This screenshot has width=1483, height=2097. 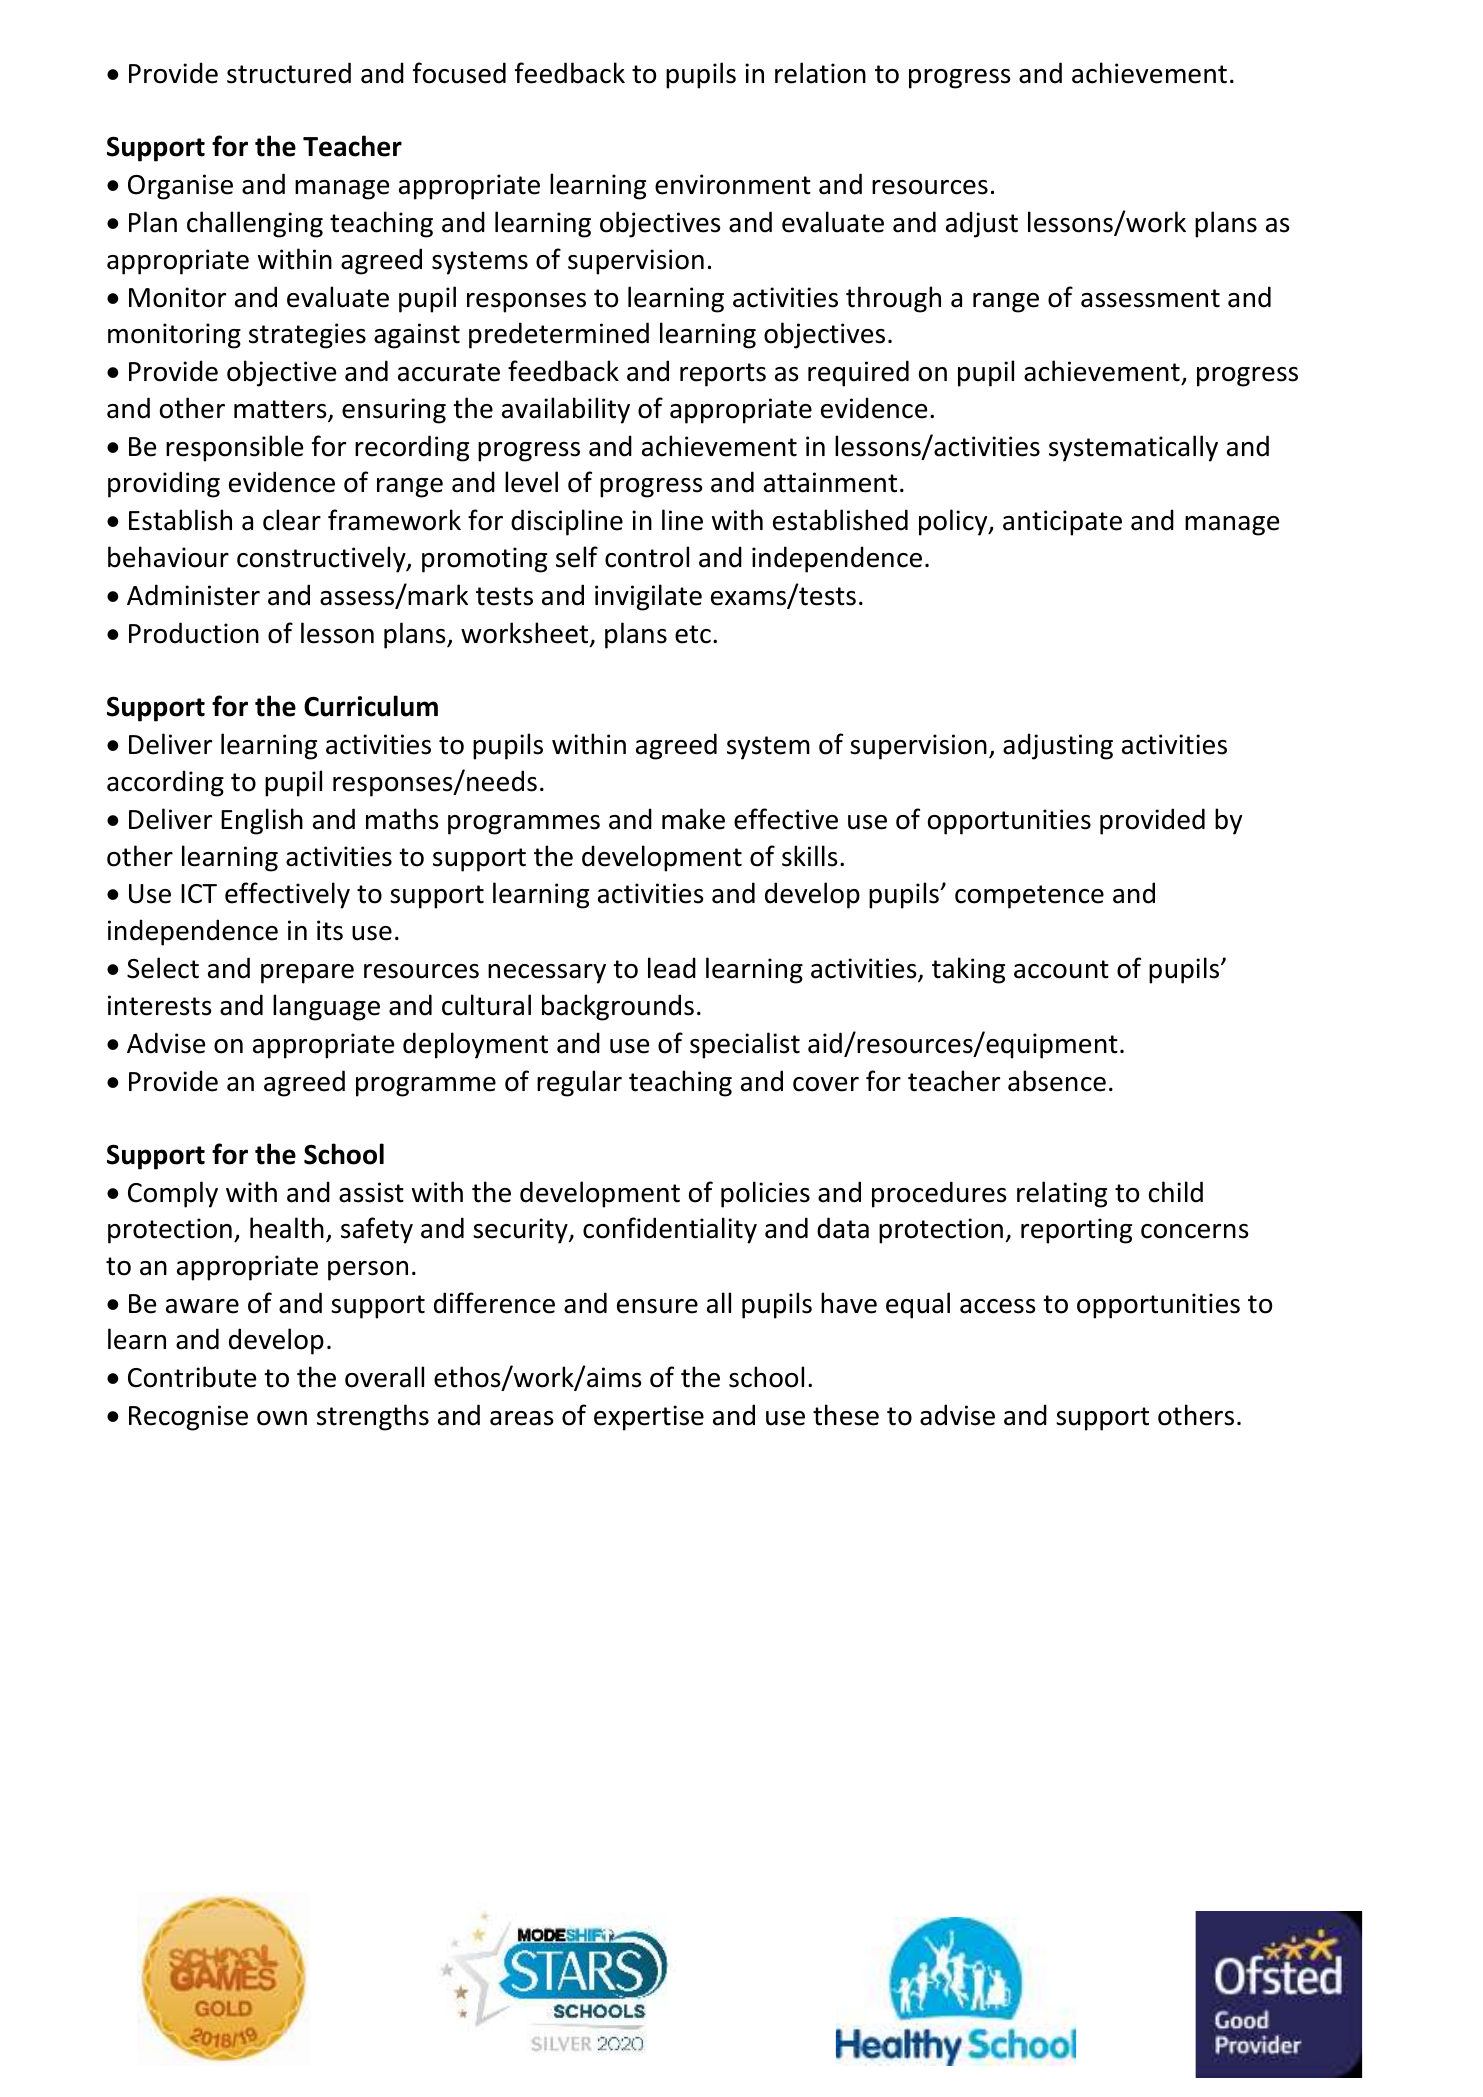 What do you see at coordinates (820, 73) in the screenshot?
I see `relation` at bounding box center [820, 73].
